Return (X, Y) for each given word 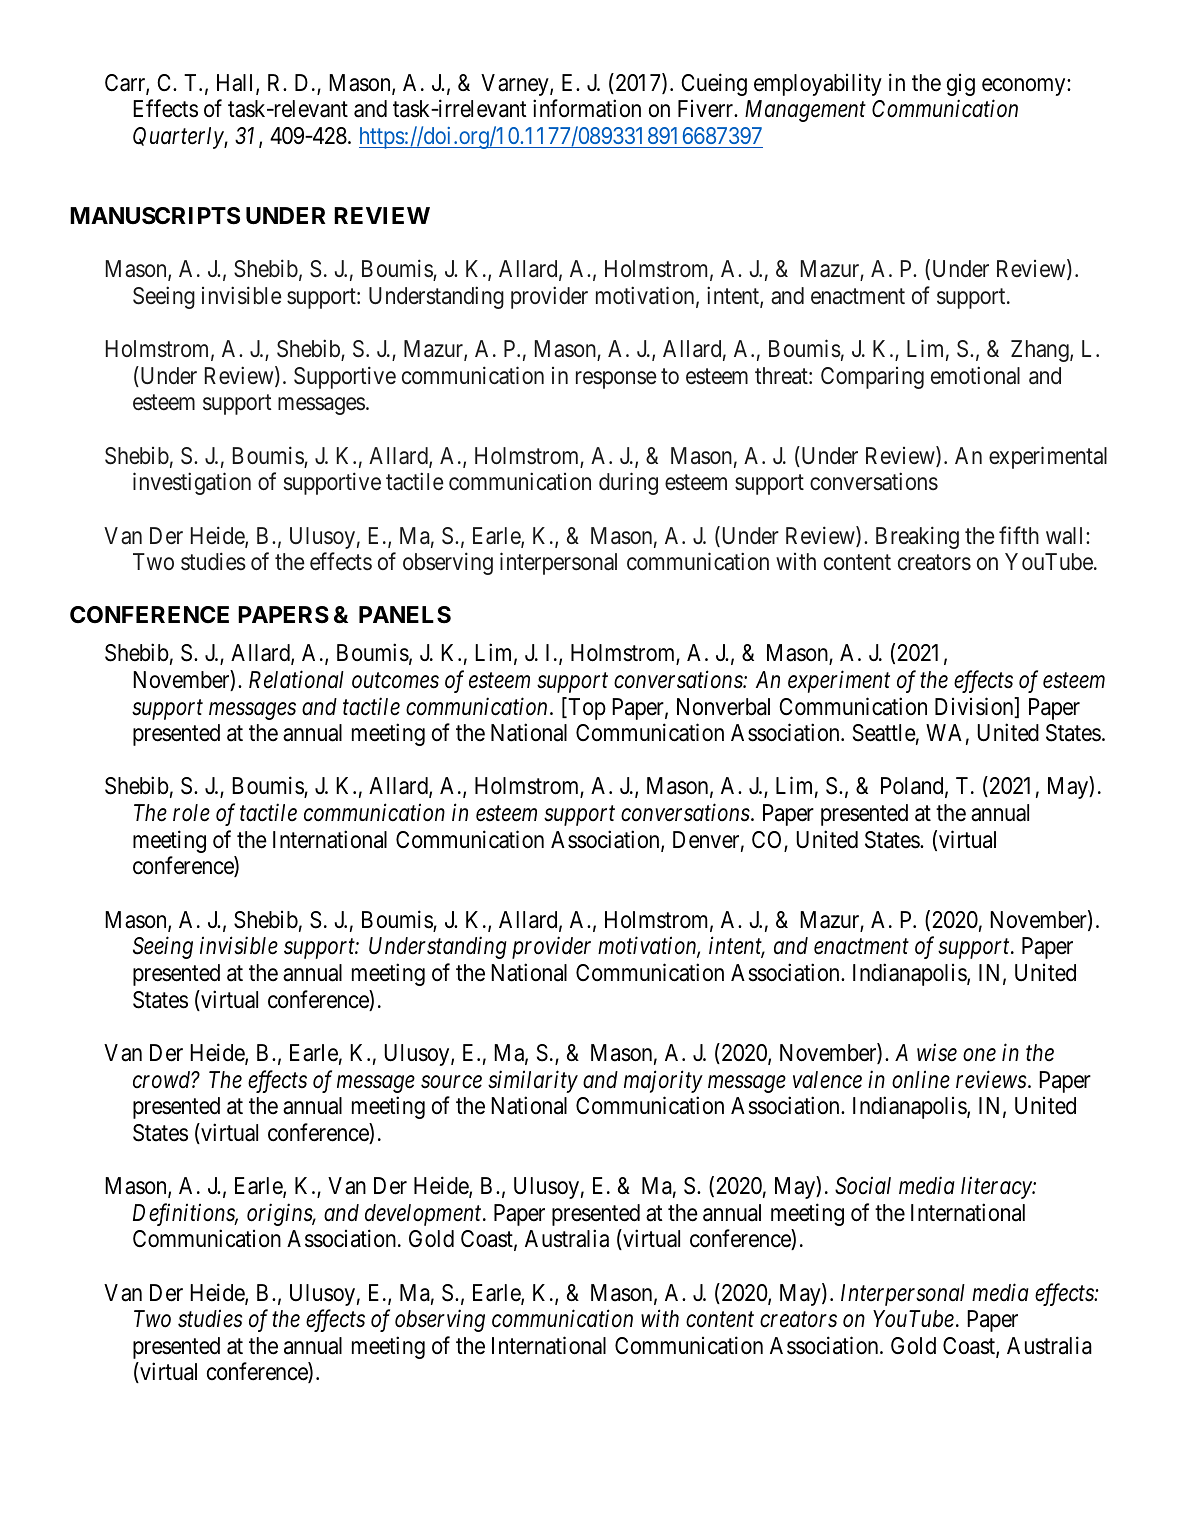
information (587, 108)
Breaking (917, 537)
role (191, 813)
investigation (192, 483)
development (424, 1215)
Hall (237, 84)
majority (663, 1081)
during (628, 483)
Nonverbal (723, 707)
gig (961, 85)
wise (937, 1053)
